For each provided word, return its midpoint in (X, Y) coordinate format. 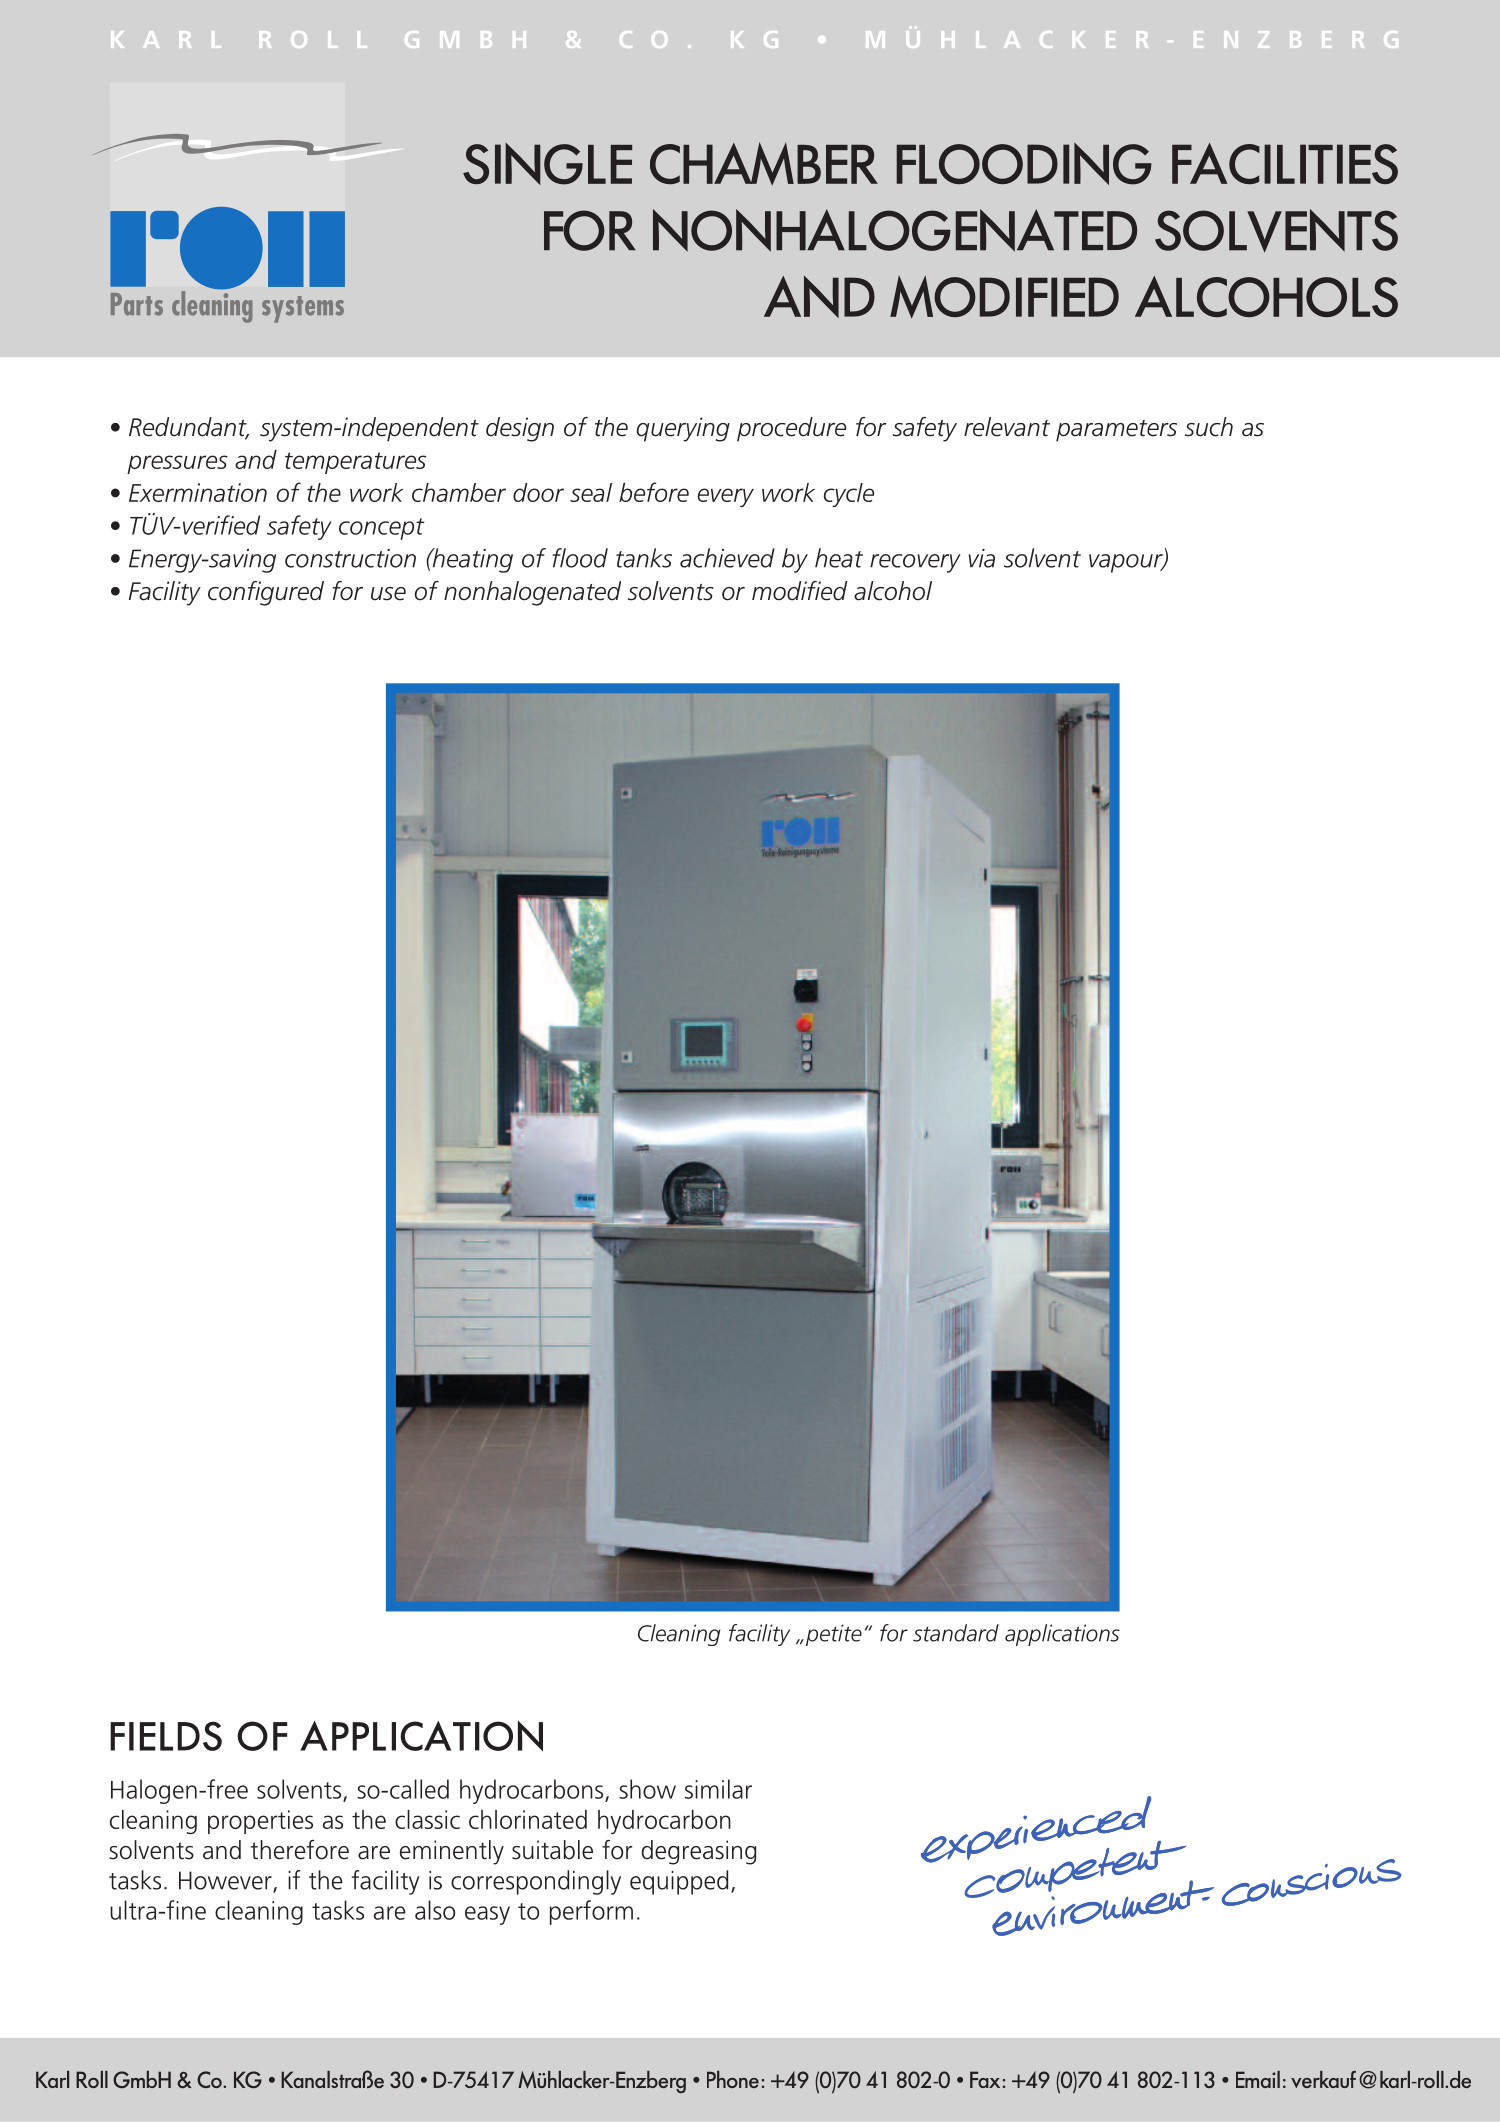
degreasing (698, 1852)
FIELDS (166, 1736)
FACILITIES (1285, 164)
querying (683, 429)
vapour (1127, 563)
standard (956, 1633)
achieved (727, 558)
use (388, 594)
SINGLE (547, 164)
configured (266, 593)
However (226, 1881)
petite (832, 1635)
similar (718, 1789)
